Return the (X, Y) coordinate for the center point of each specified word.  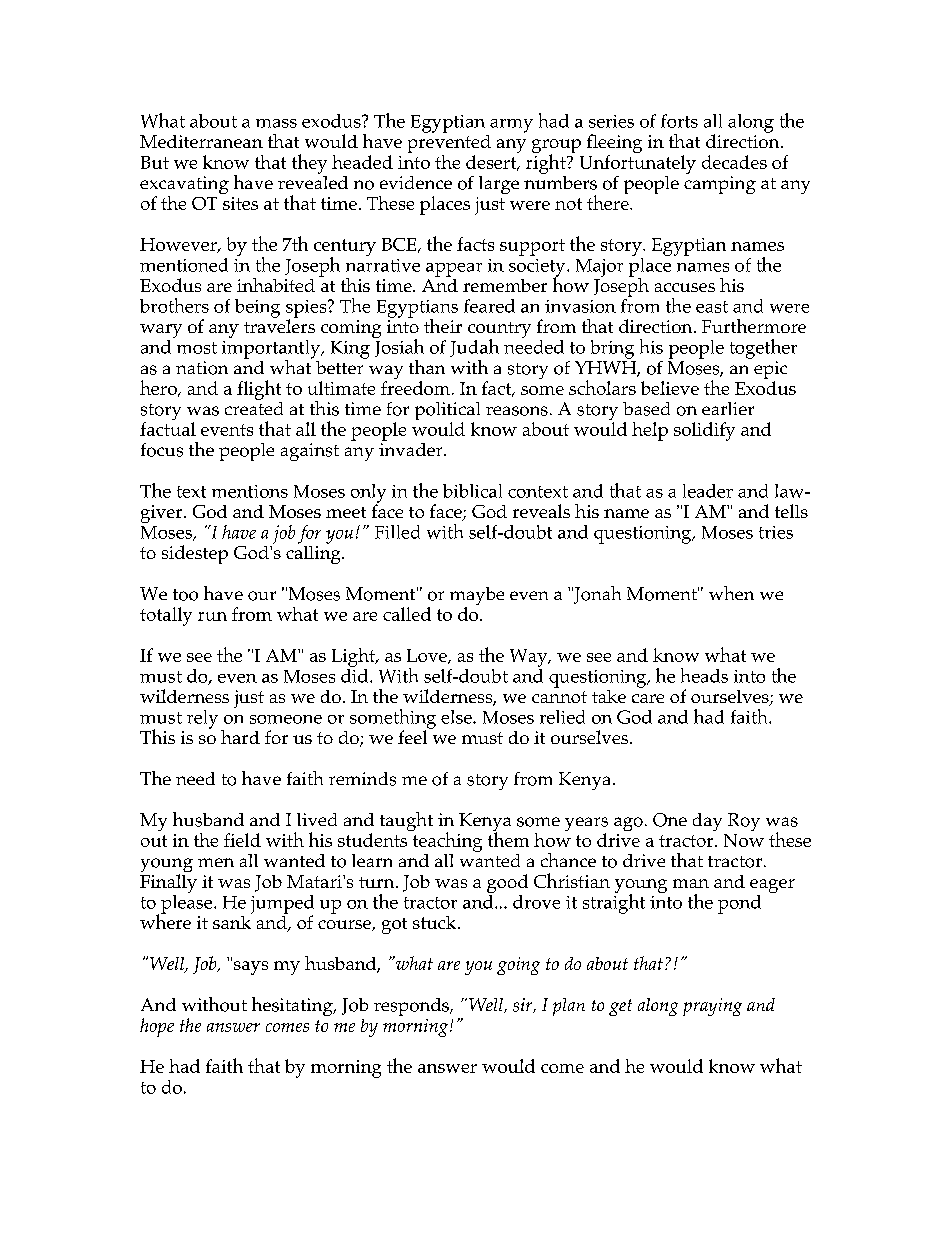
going (518, 966)
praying (712, 1007)
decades (734, 162)
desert (492, 163)
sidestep (195, 554)
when (731, 593)
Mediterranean (201, 141)
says (251, 968)
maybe (477, 597)
